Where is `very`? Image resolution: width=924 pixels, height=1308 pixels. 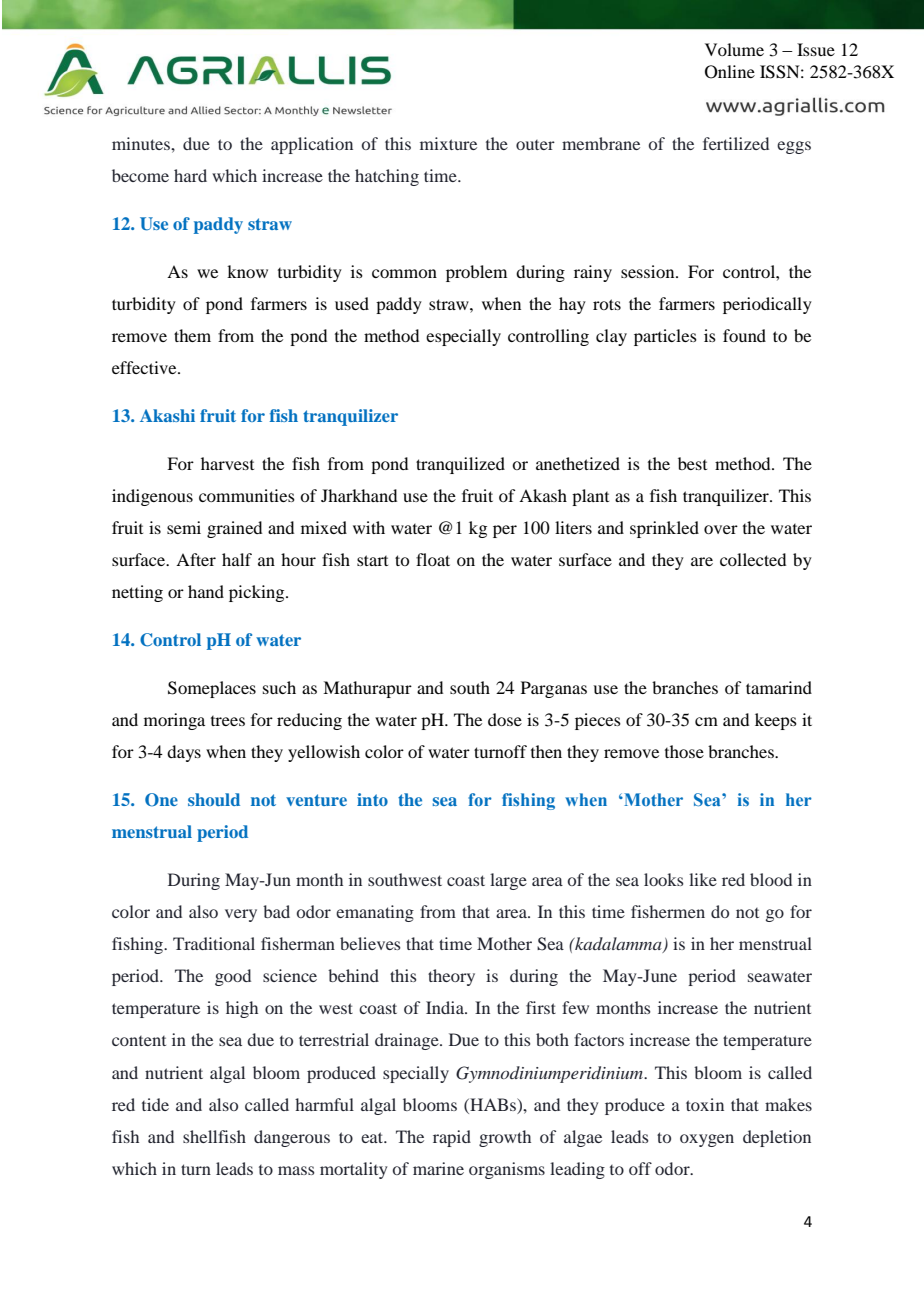
very is located at coordinates (241, 915).
